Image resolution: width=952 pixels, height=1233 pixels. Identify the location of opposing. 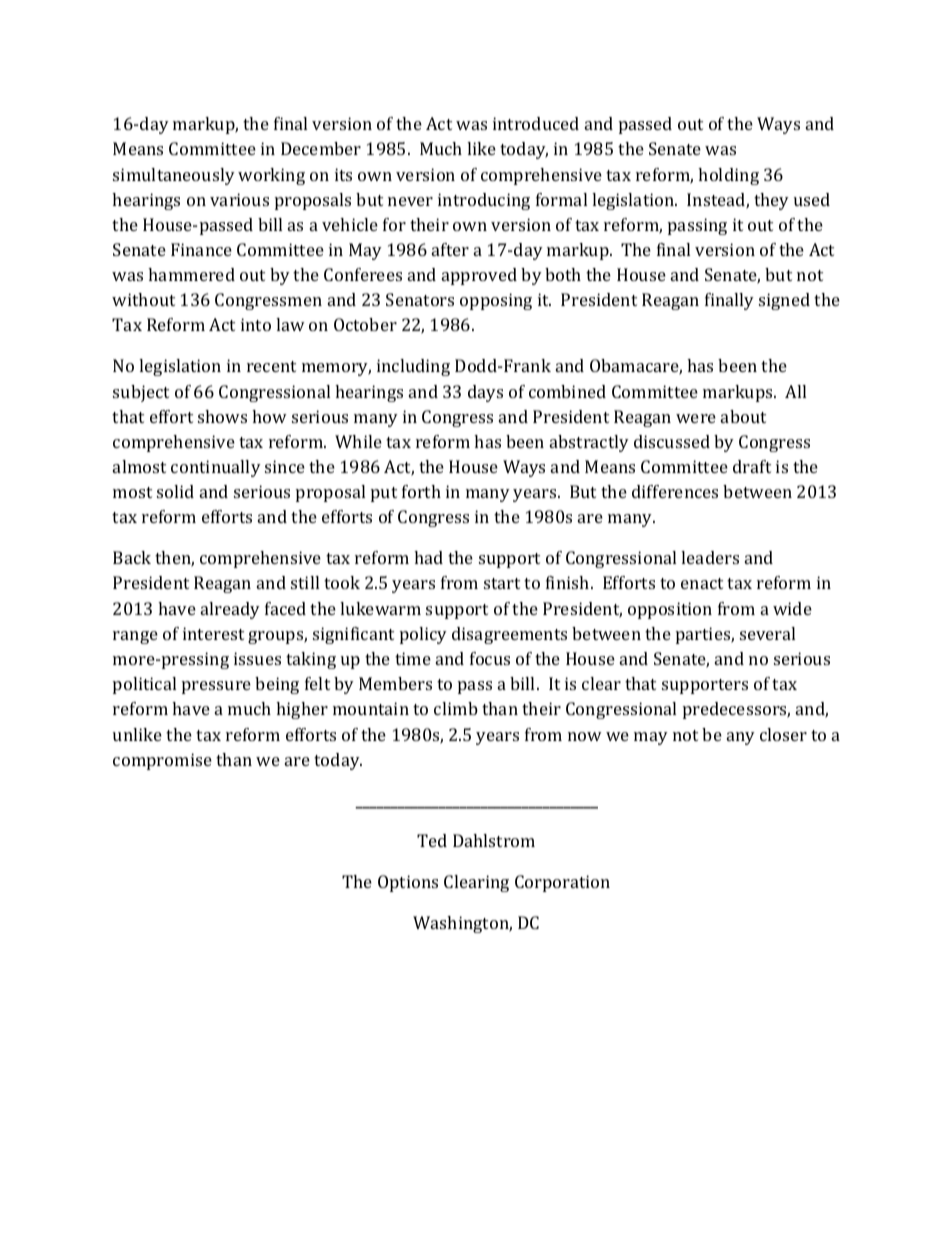
(496, 301).
